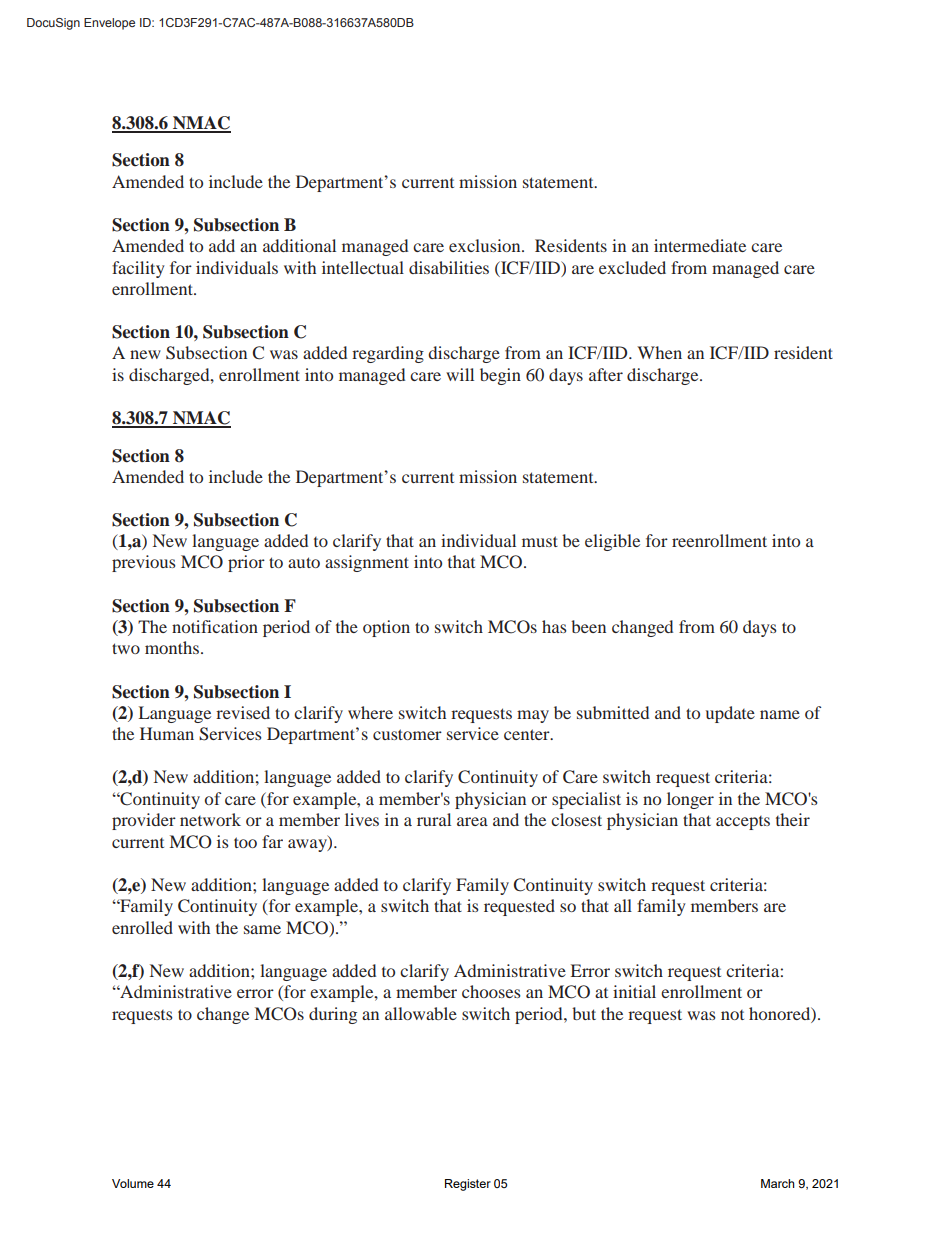 This image has width=952, height=1233. What do you see at coordinates (138, 269) in the image?
I see `facility` at bounding box center [138, 269].
